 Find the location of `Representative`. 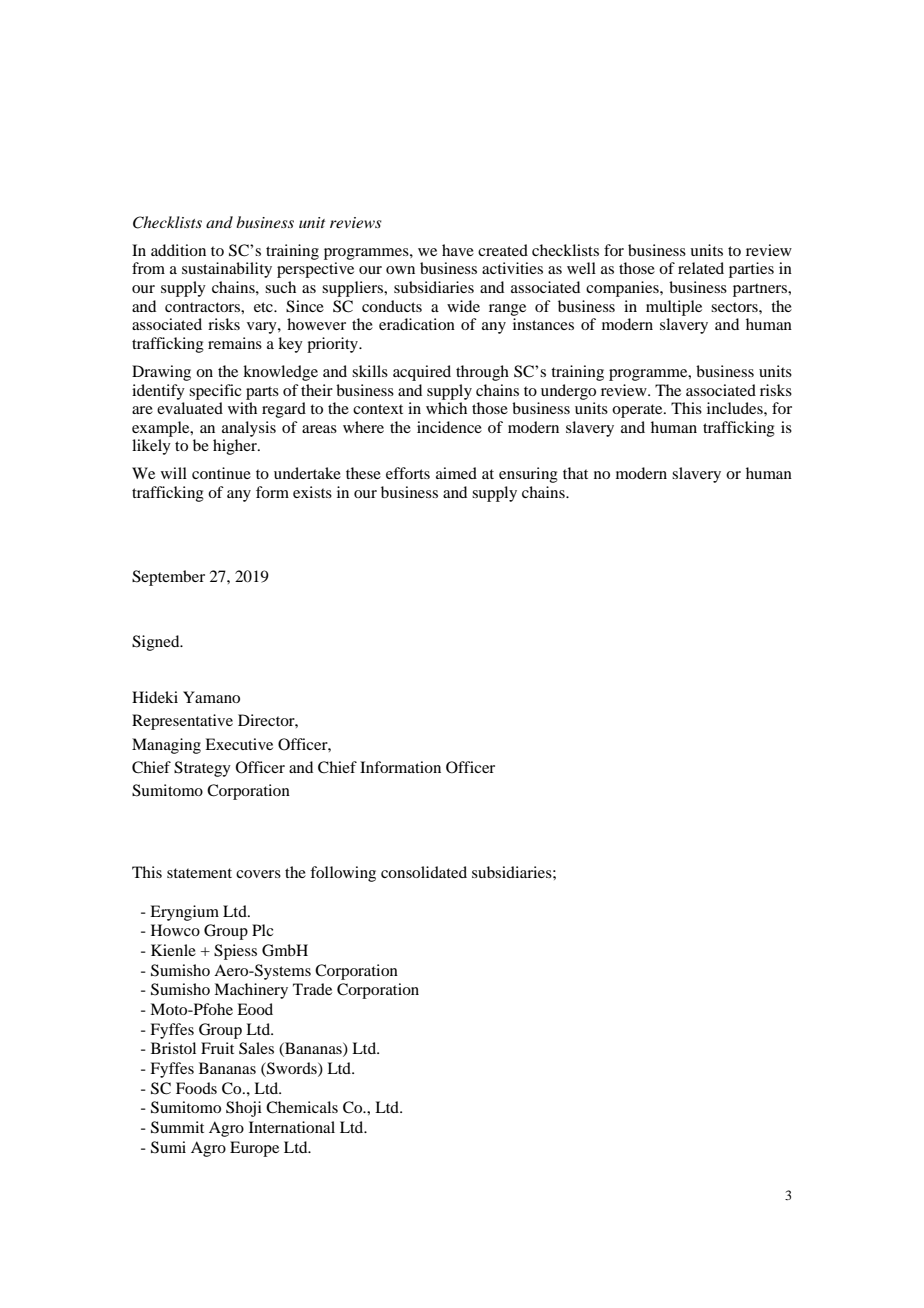

Representative is located at coordinates (182, 722).
